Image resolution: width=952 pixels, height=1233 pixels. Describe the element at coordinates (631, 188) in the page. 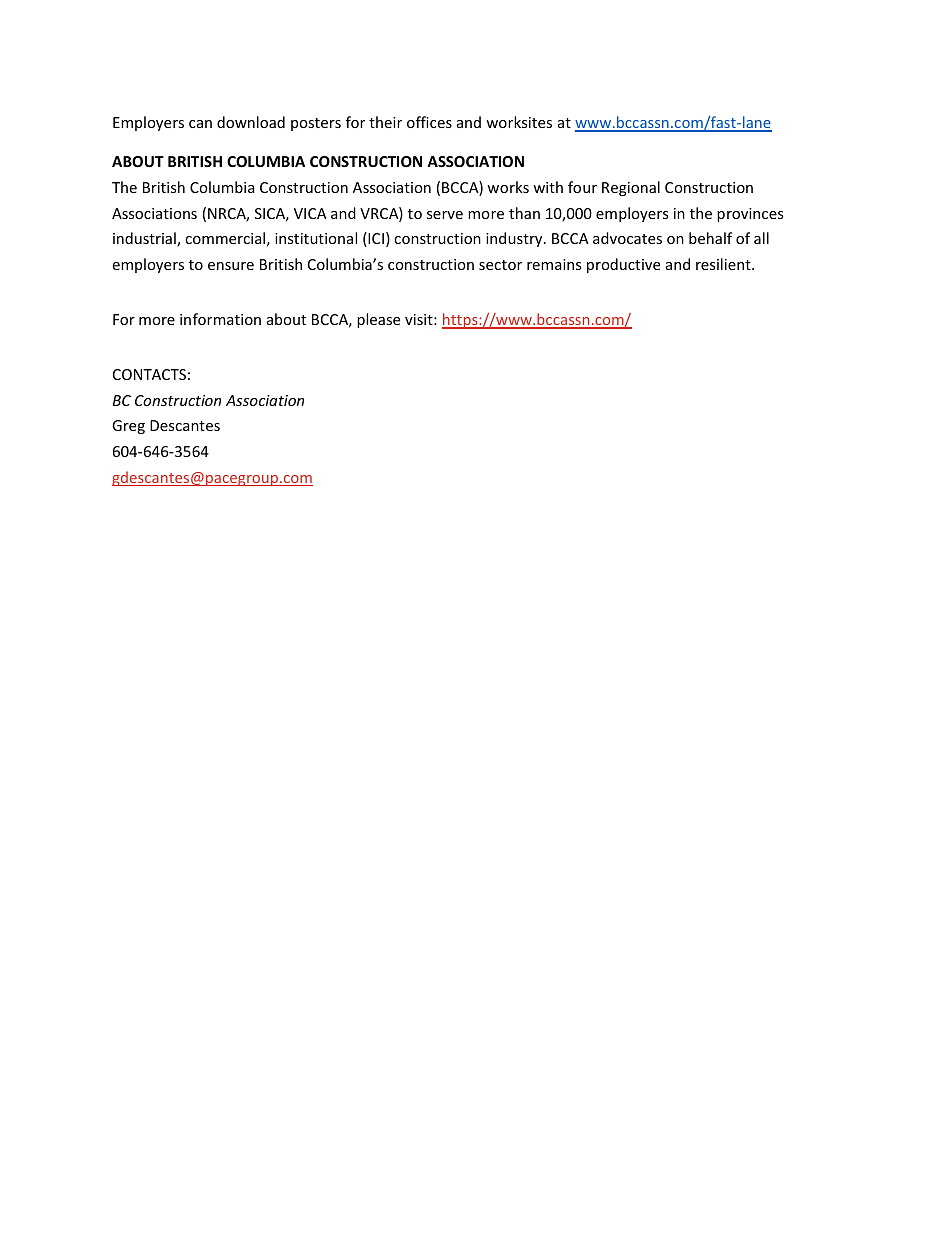

I see `Regional` at that location.
